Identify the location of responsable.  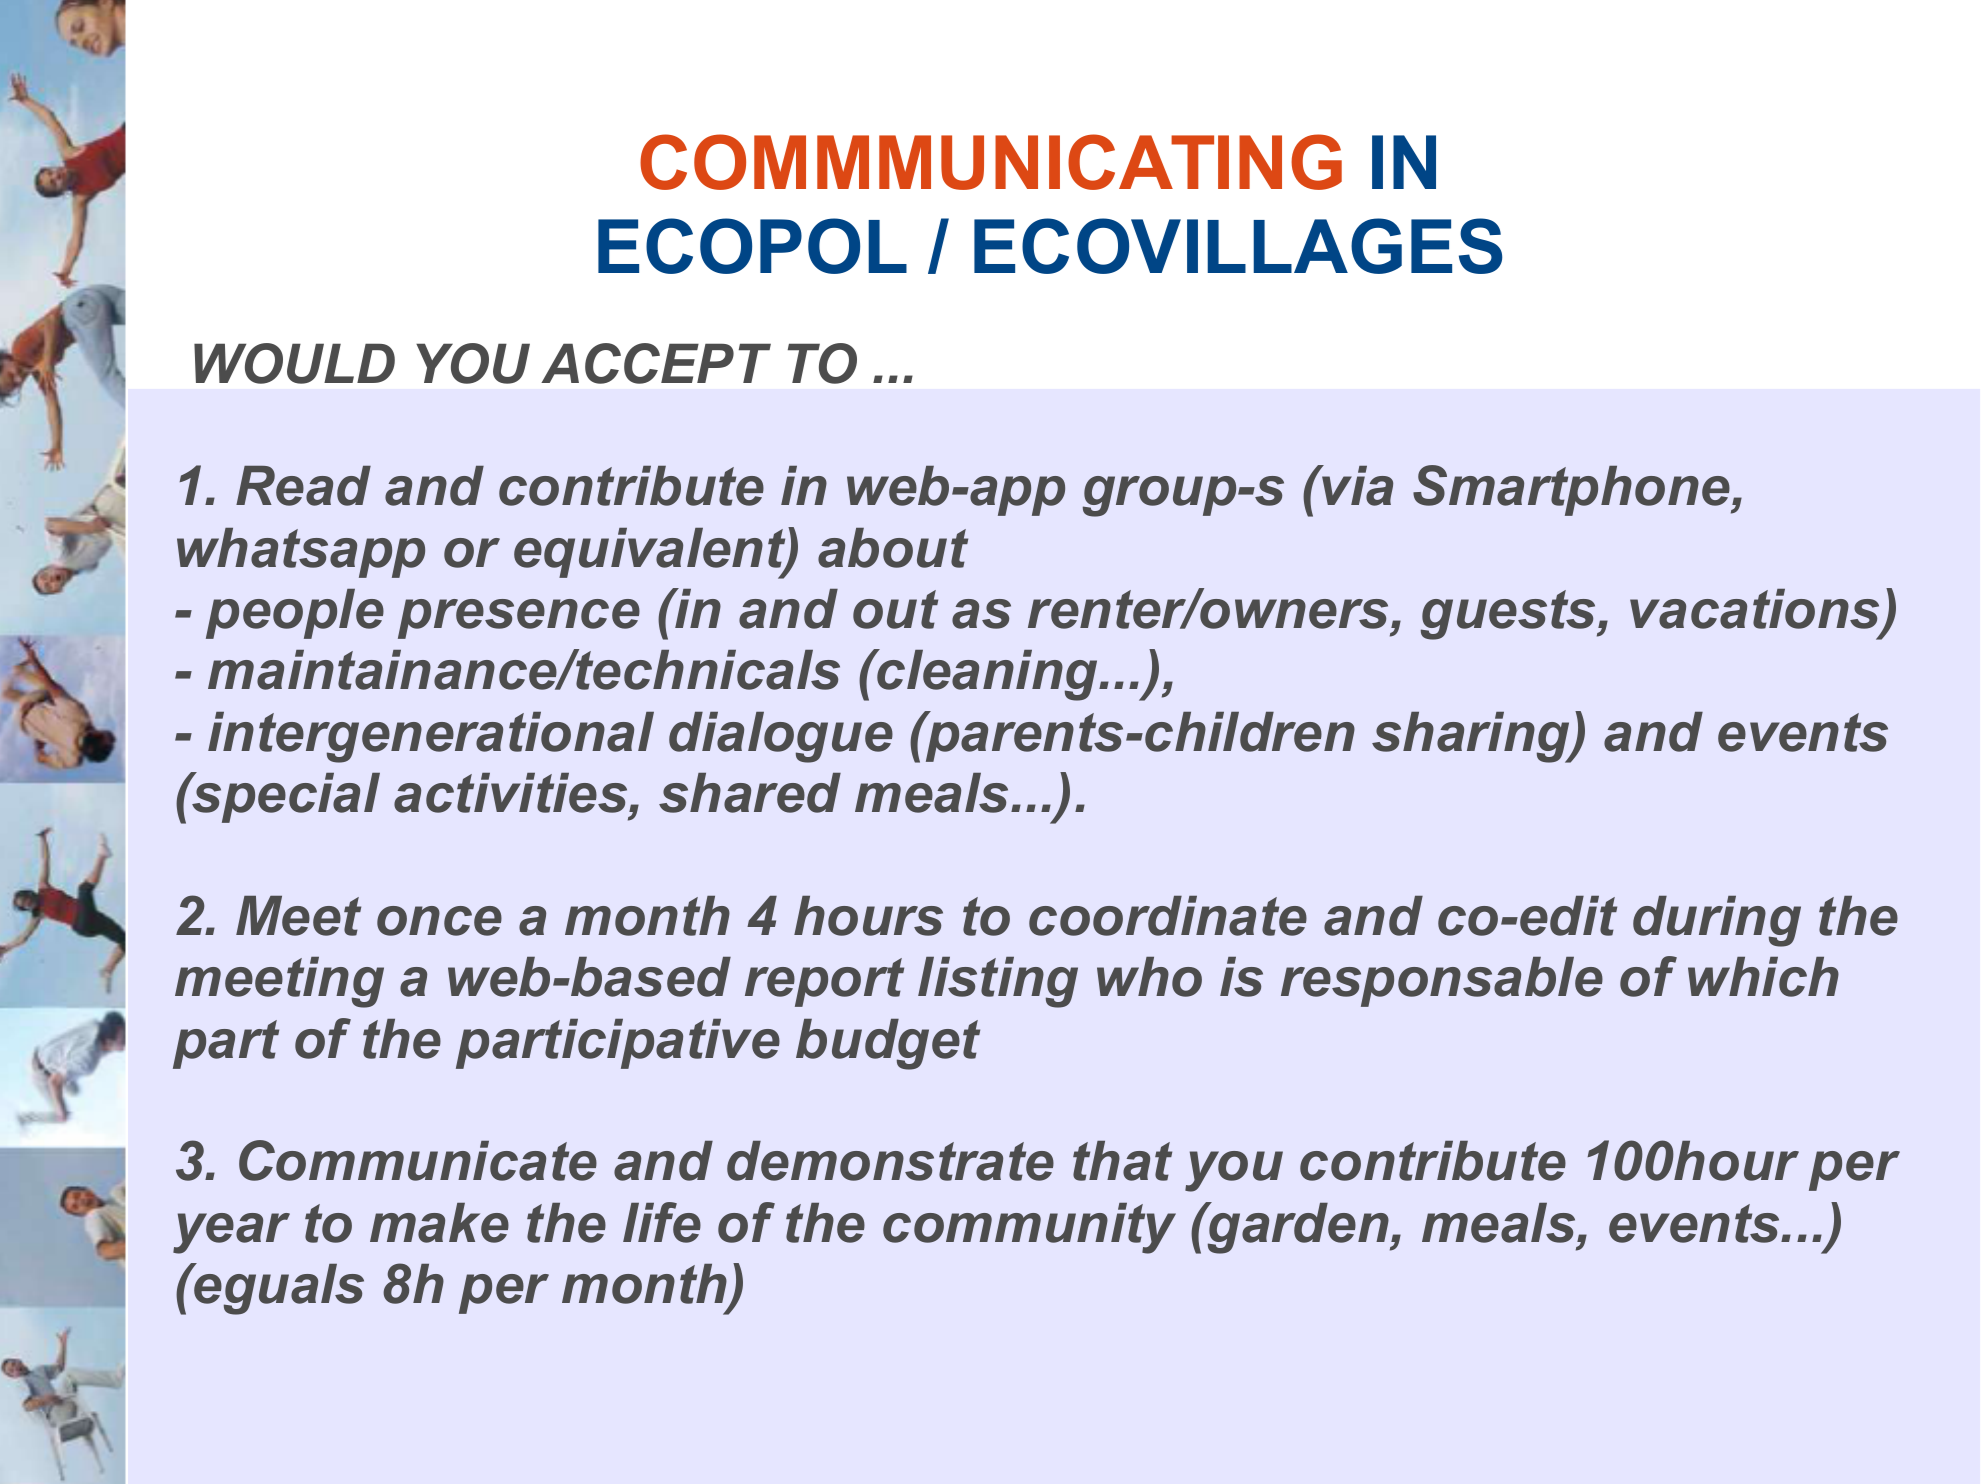
(1442, 982).
